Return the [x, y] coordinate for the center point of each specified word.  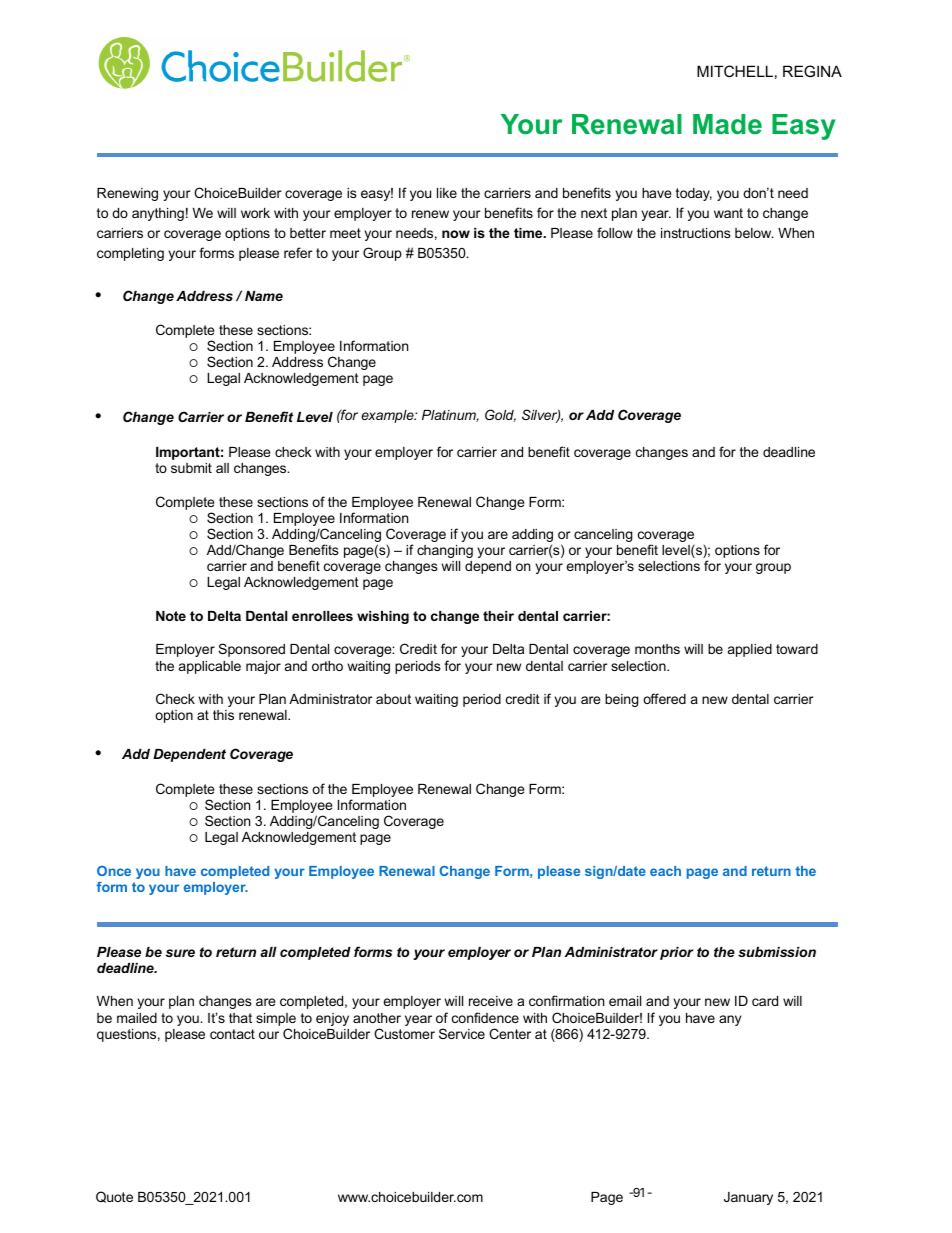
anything [158, 214]
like [447, 193]
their [498, 616]
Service [462, 1033]
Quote [114, 1197]
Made [727, 124]
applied [750, 650]
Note [171, 616]
